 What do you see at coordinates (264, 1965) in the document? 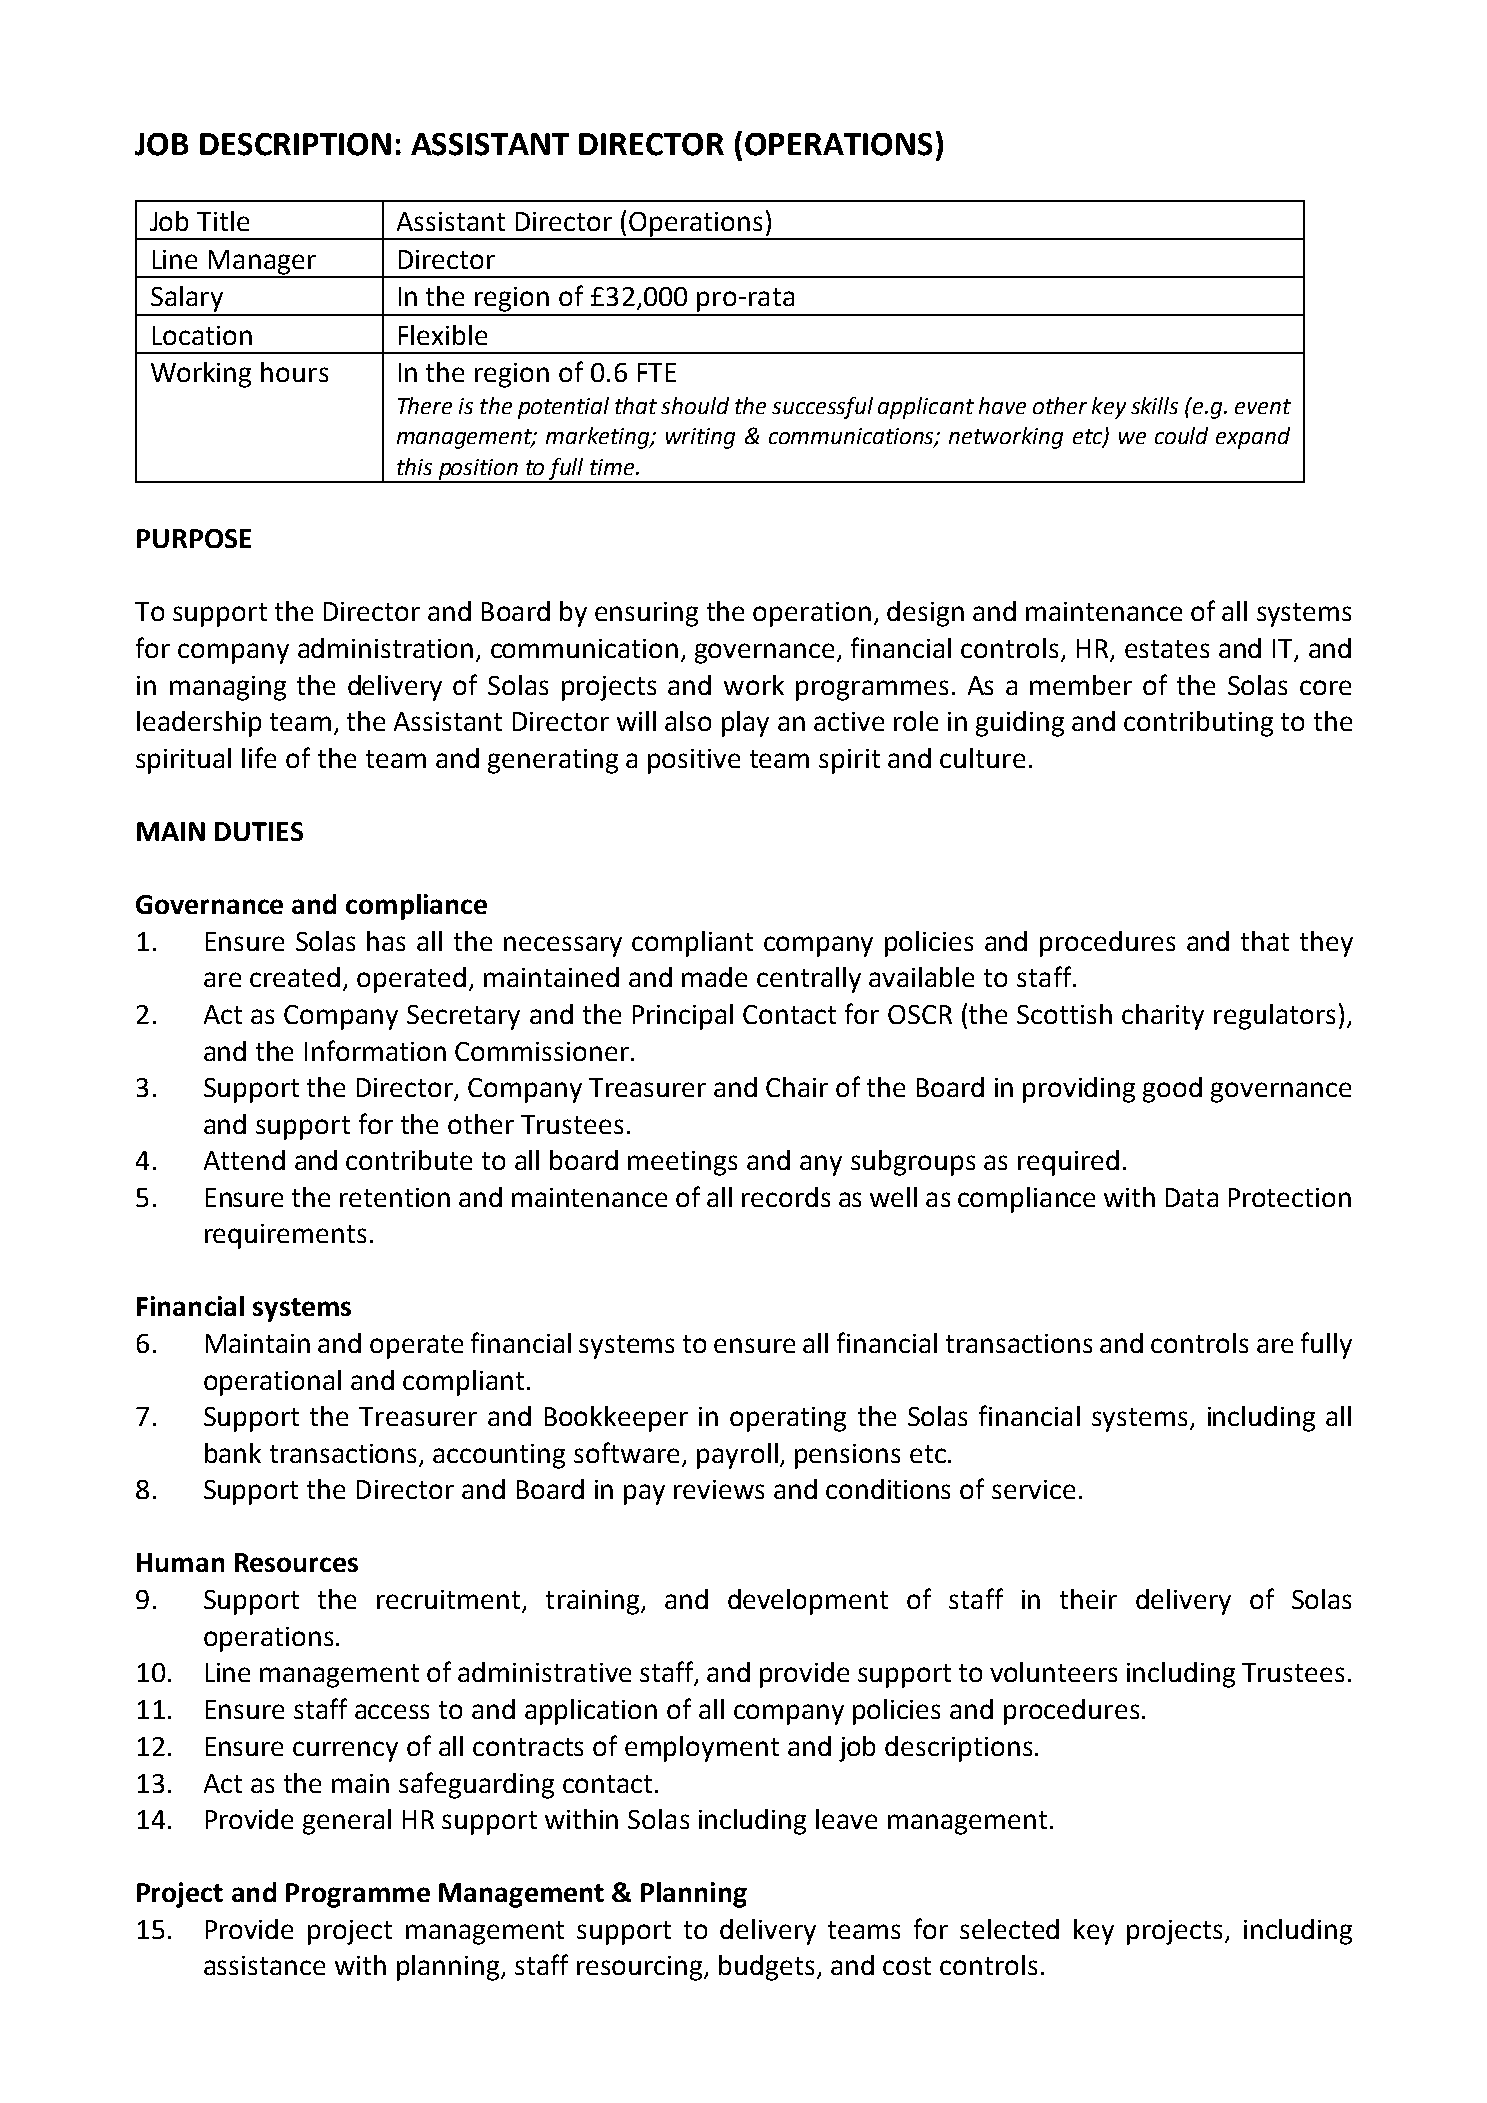
I see `assistance` at bounding box center [264, 1965].
